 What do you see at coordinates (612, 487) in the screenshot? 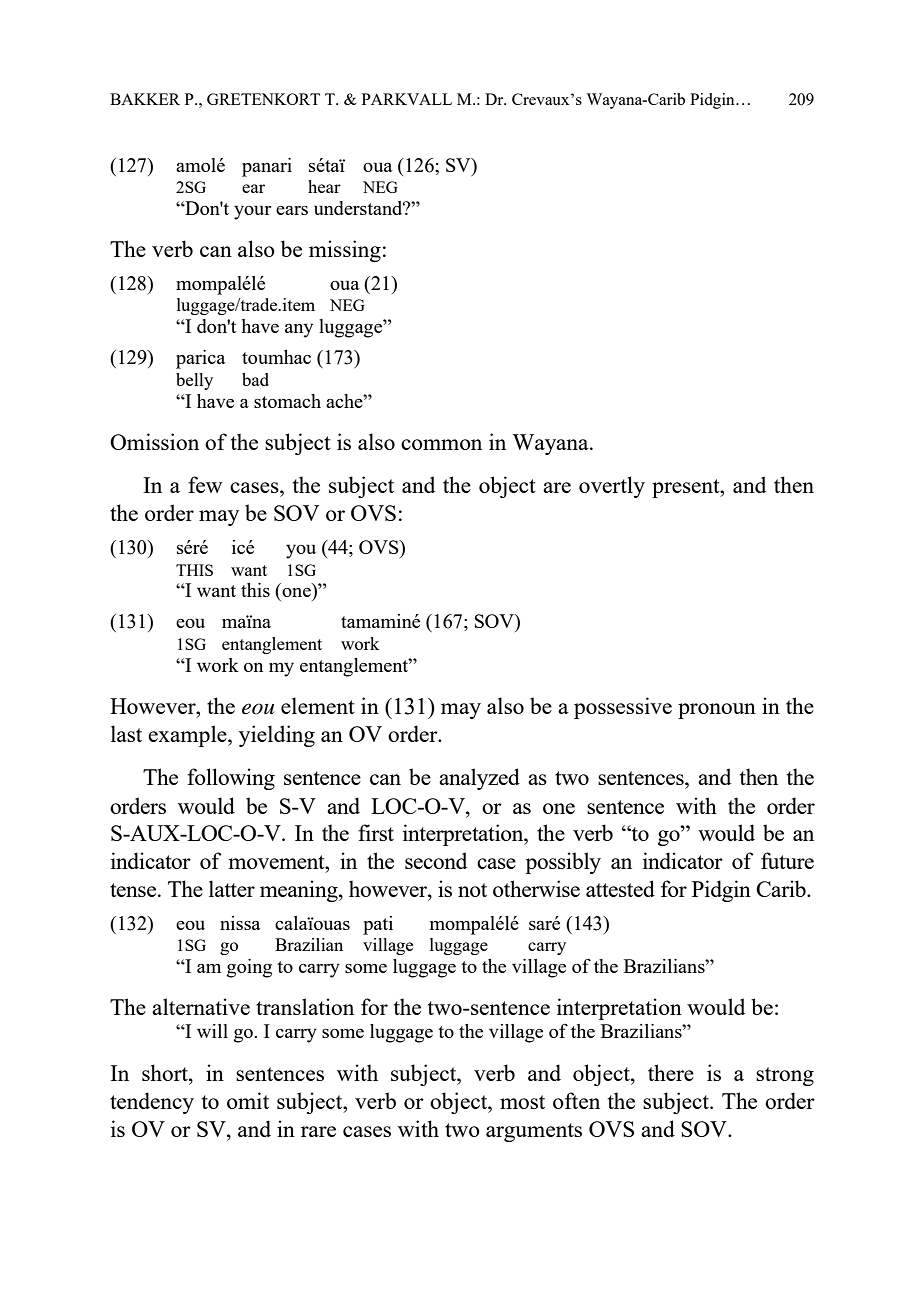
I see `overtly` at bounding box center [612, 487].
